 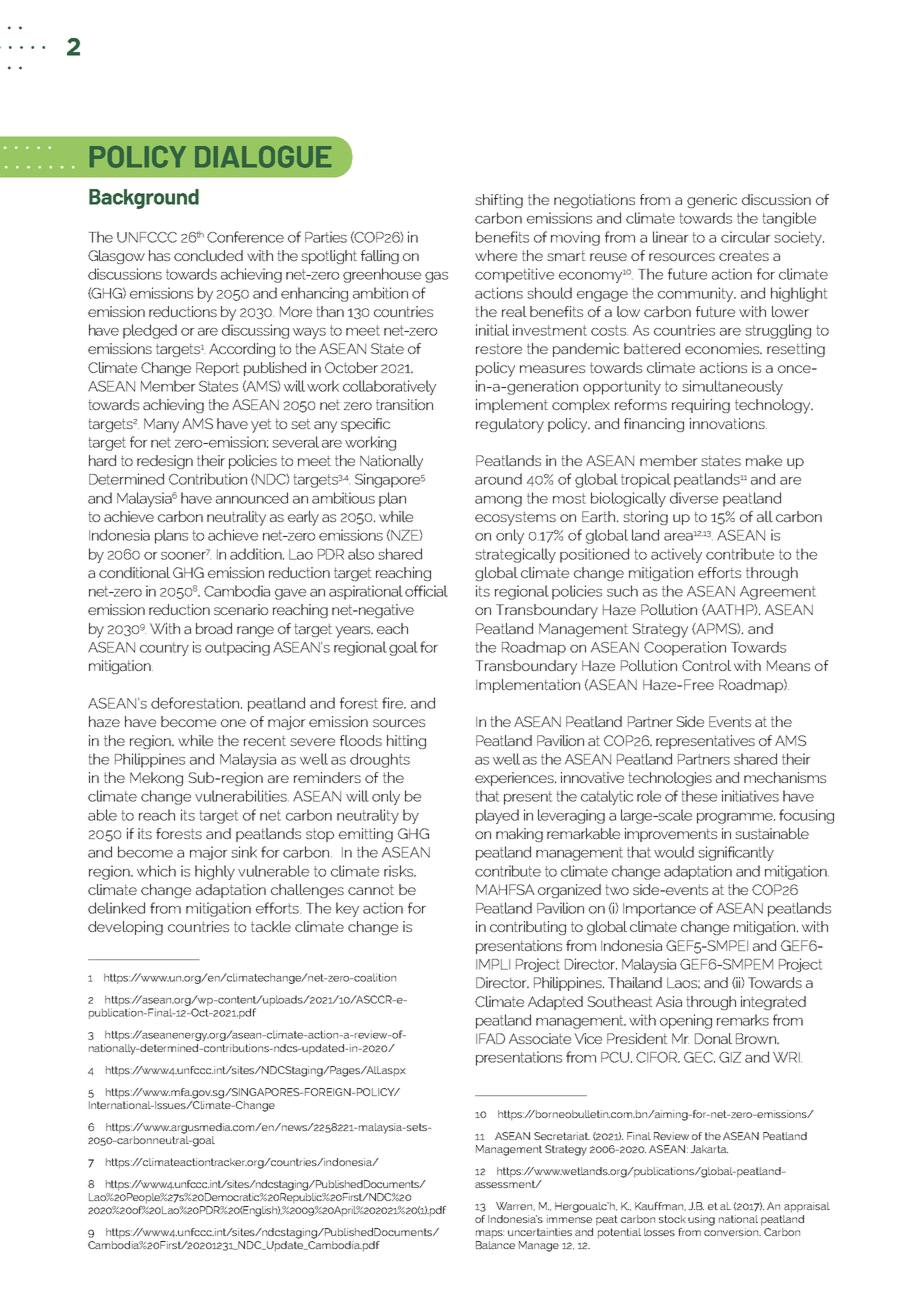 I want to click on Background, so click(x=144, y=199).
